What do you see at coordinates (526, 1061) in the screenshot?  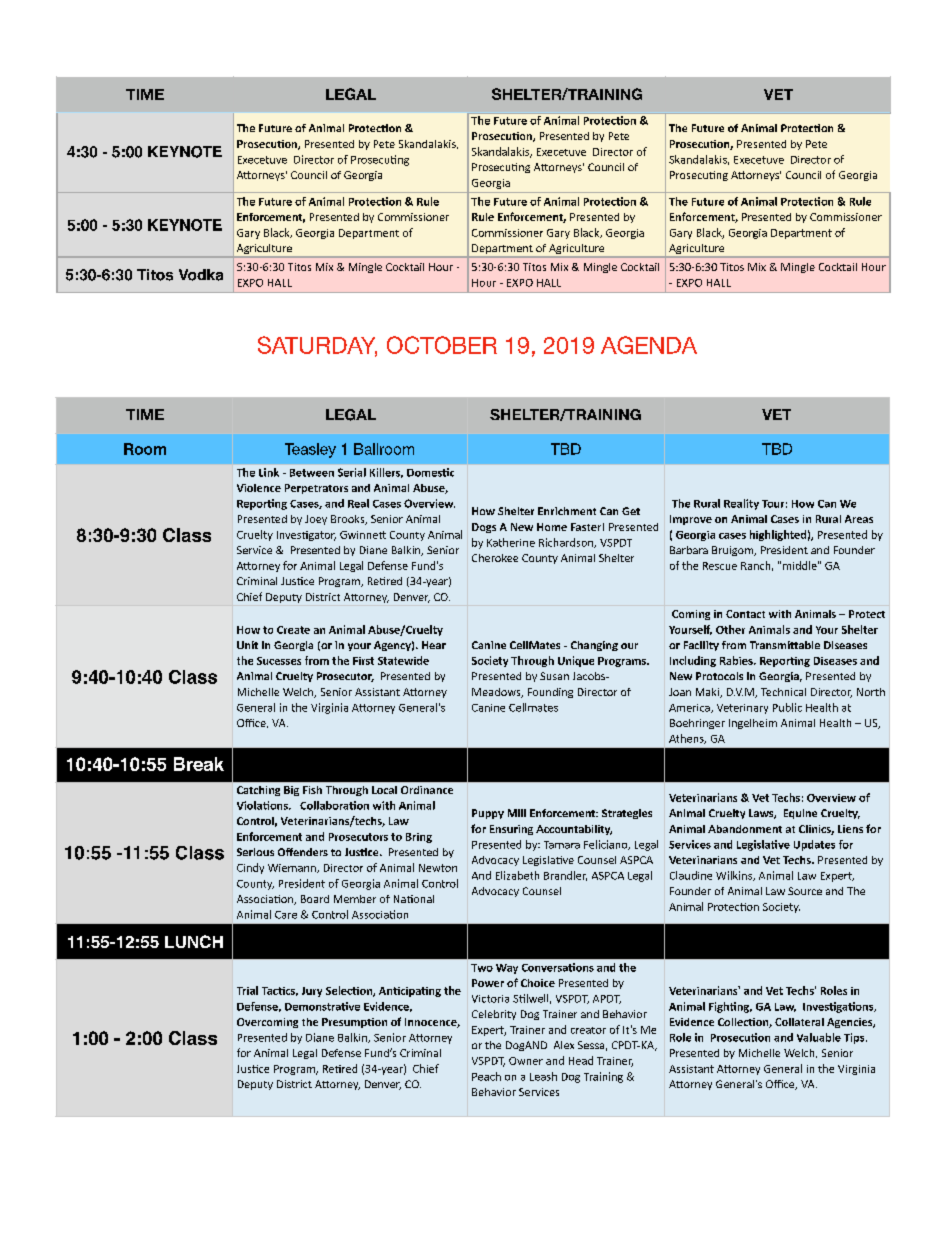 I see `Owner` at bounding box center [526, 1061].
